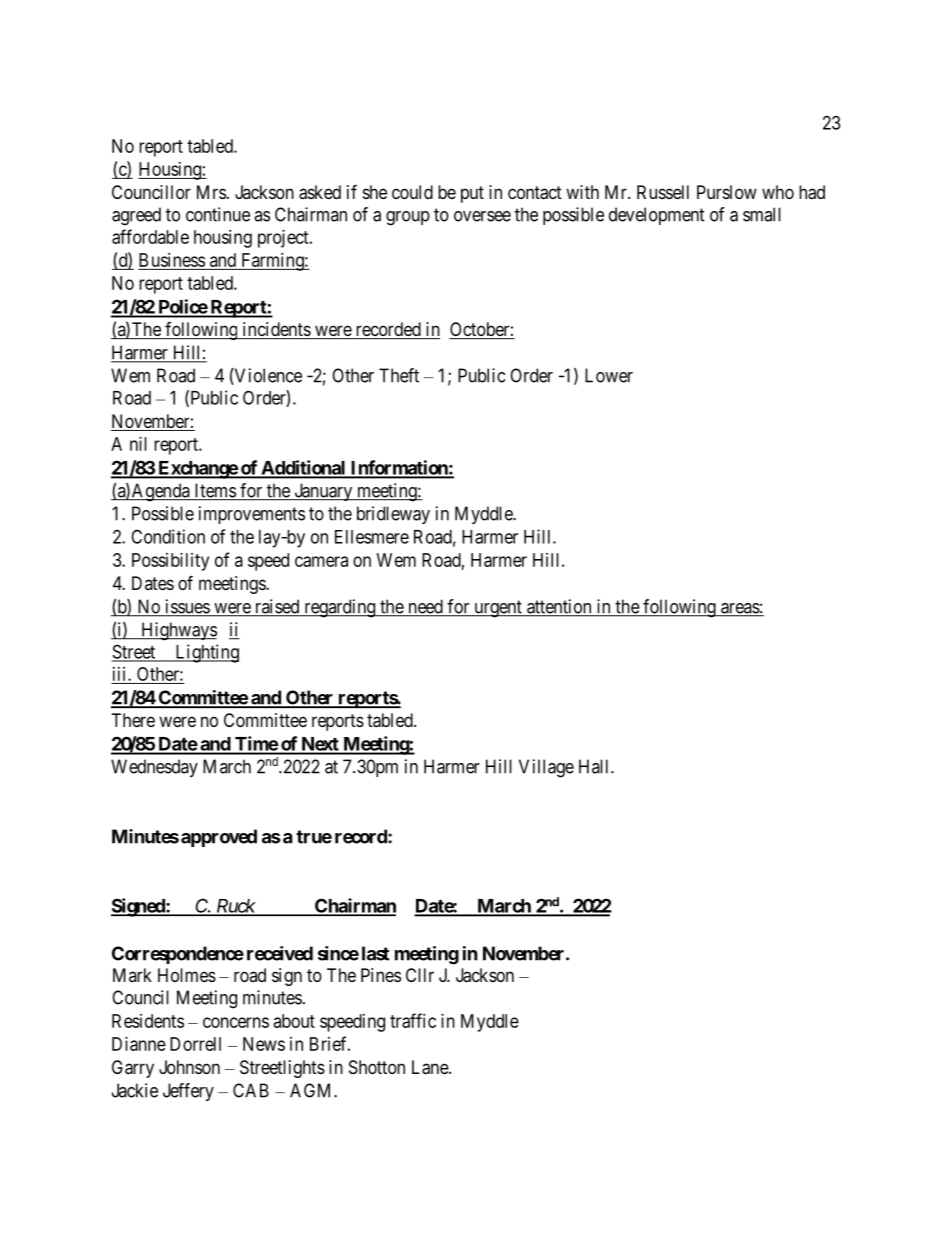  Describe the element at coordinates (762, 214) in the page. I see `small` at that location.
